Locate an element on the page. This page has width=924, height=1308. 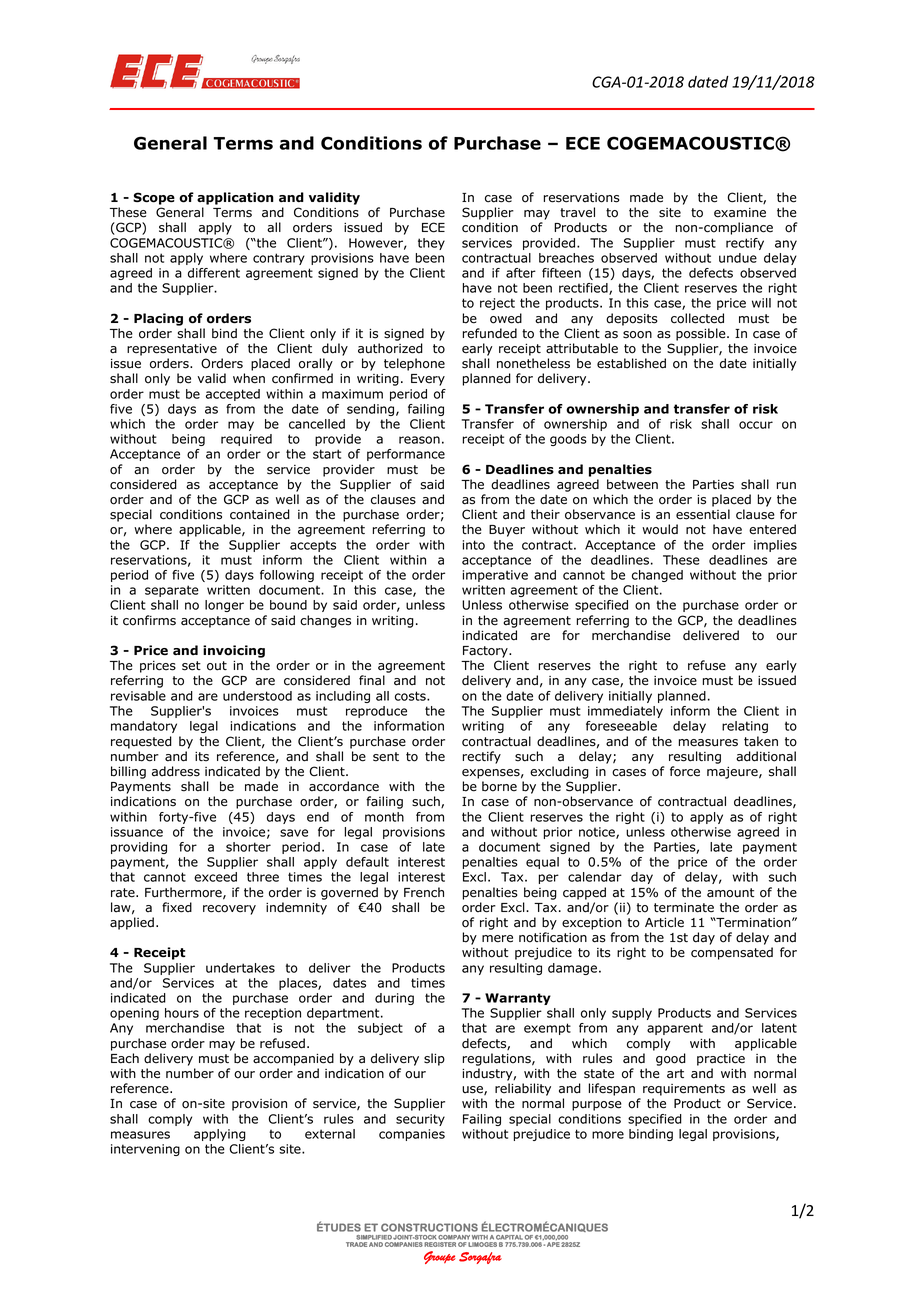
requirements is located at coordinates (684, 1090).
